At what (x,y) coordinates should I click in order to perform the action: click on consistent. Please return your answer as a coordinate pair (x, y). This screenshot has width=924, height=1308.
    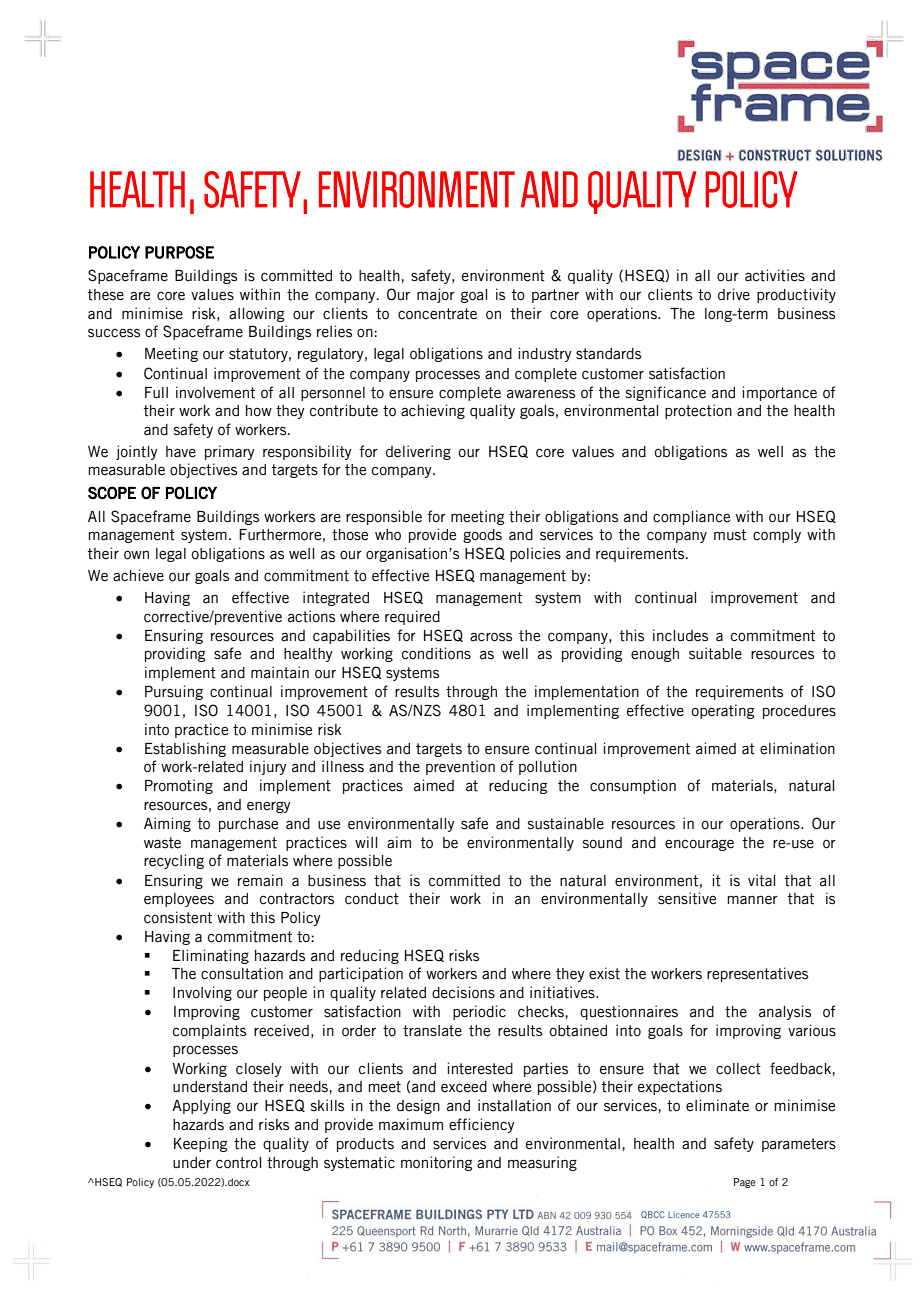
    Looking at the image, I should click on (178, 917).
